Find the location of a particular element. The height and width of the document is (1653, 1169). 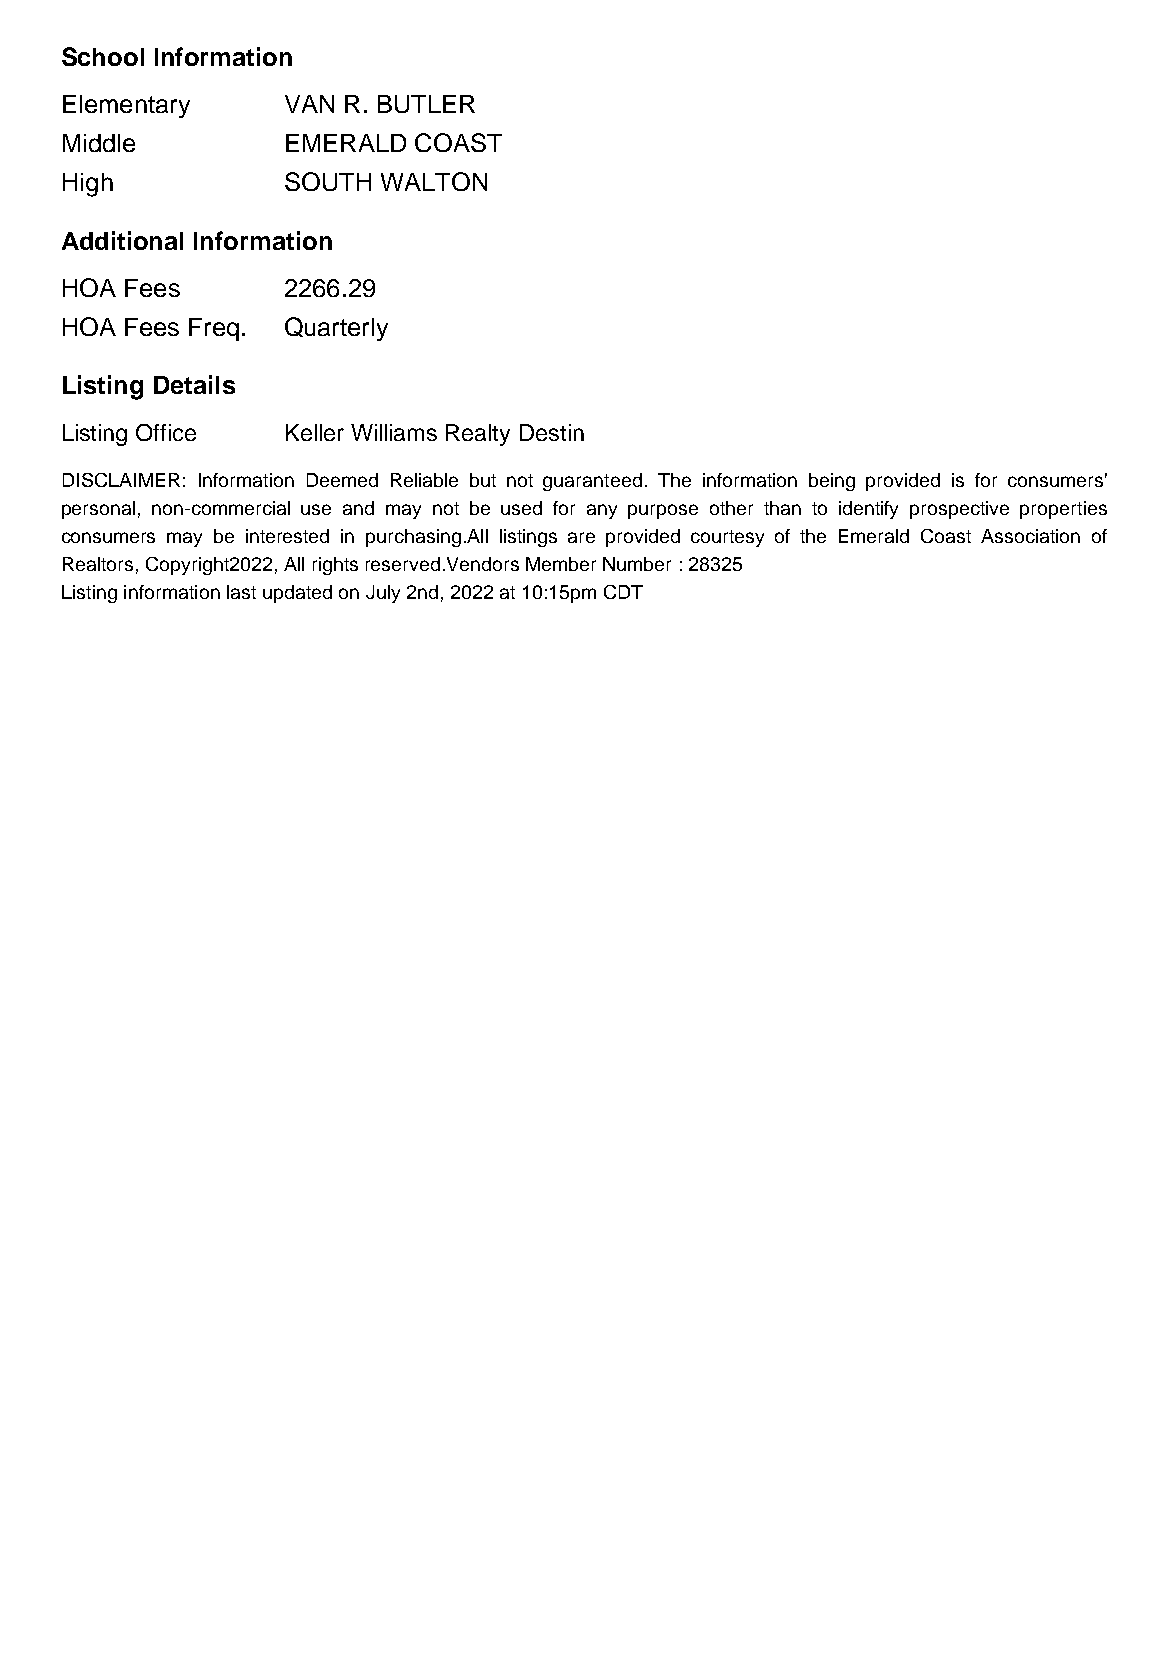

Member is located at coordinates (561, 564).
